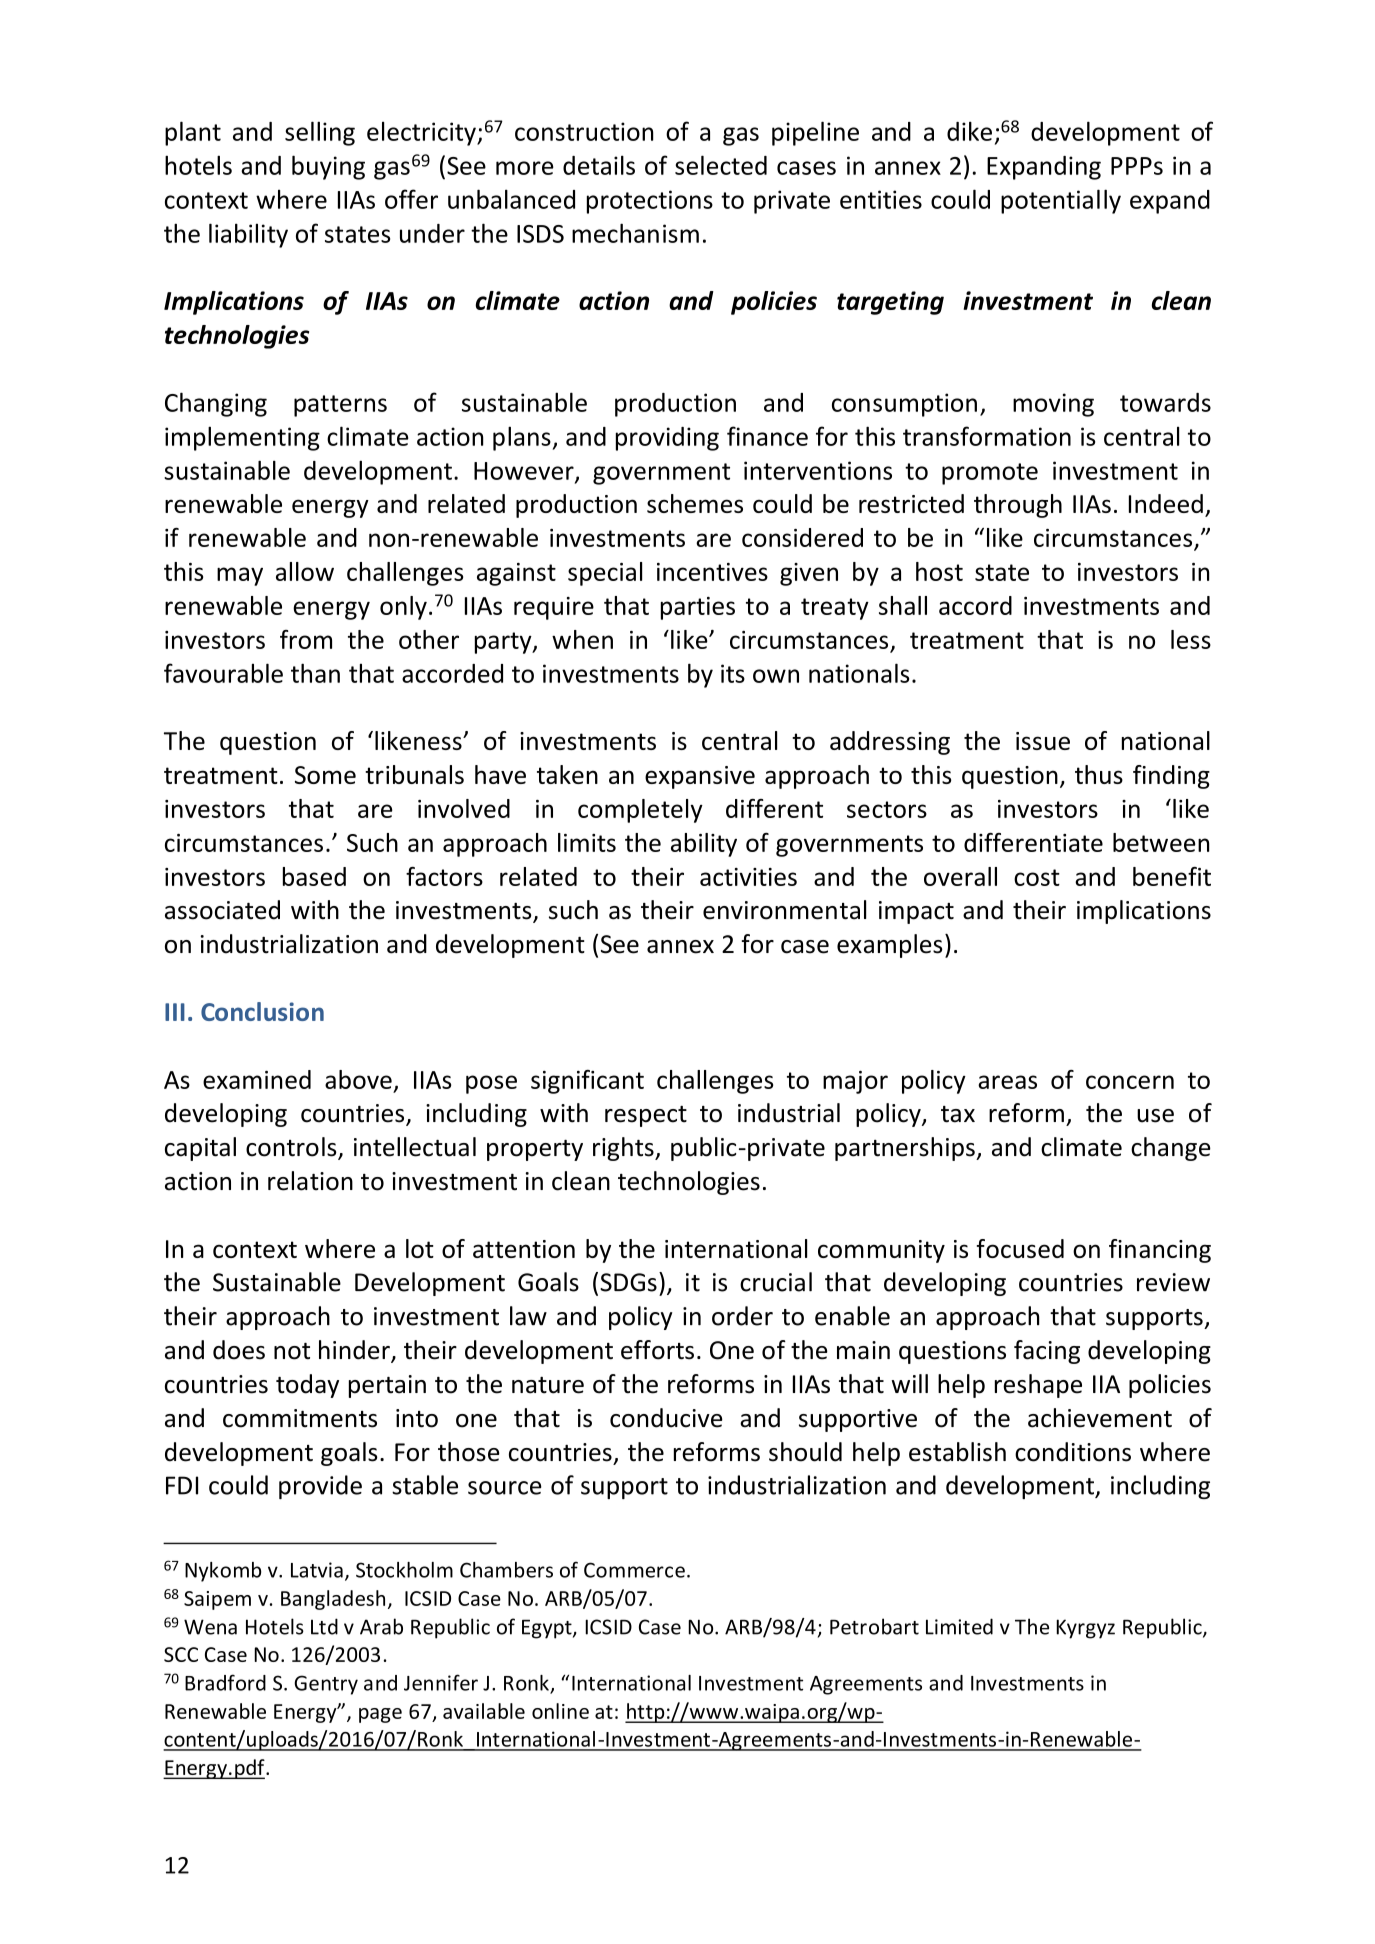  What do you see at coordinates (1037, 877) in the screenshot?
I see `cost` at bounding box center [1037, 877].
